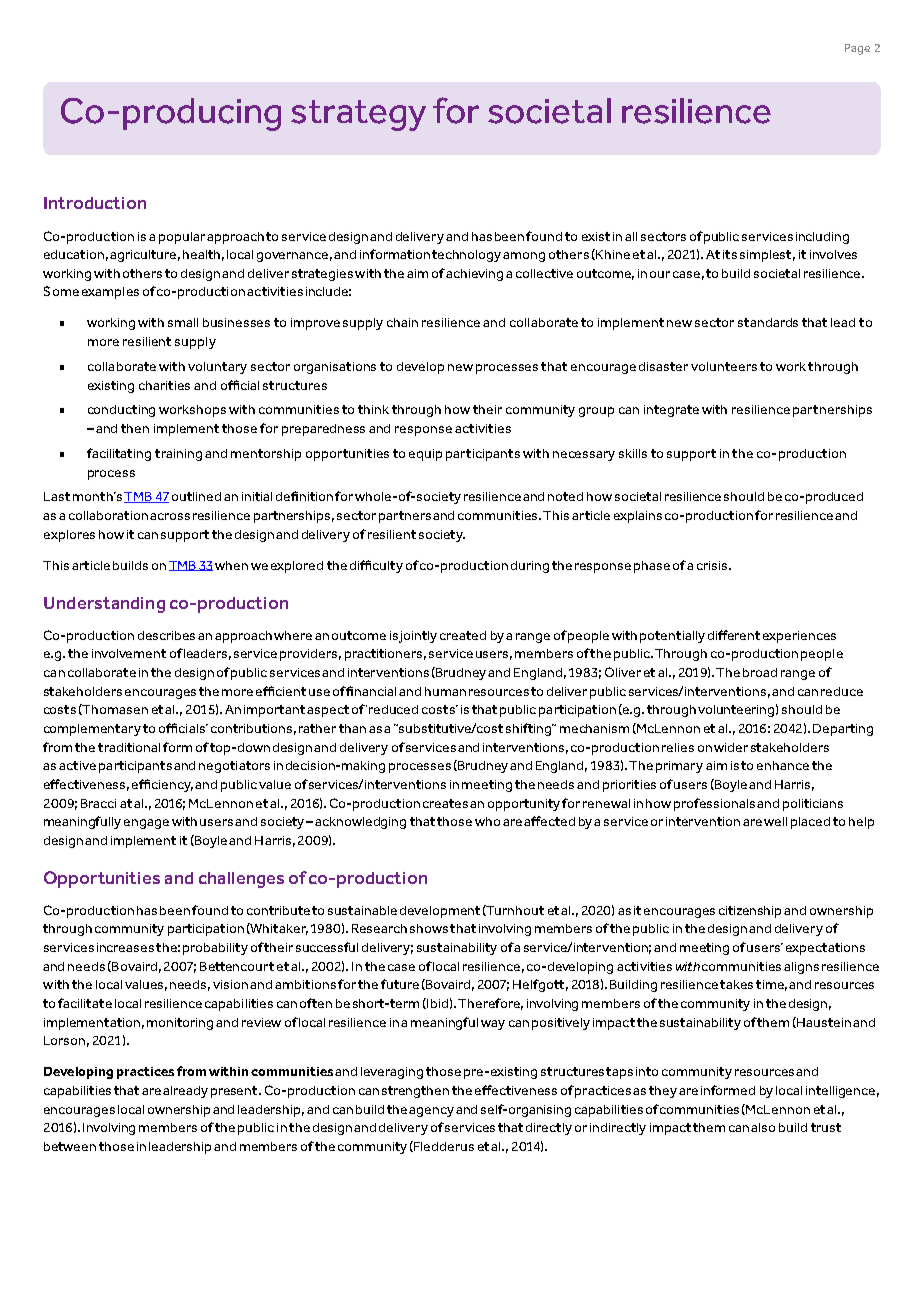 Image resolution: width=924 pixels, height=1308 pixels. What do you see at coordinates (734, 635) in the document?
I see `different` at bounding box center [734, 635].
